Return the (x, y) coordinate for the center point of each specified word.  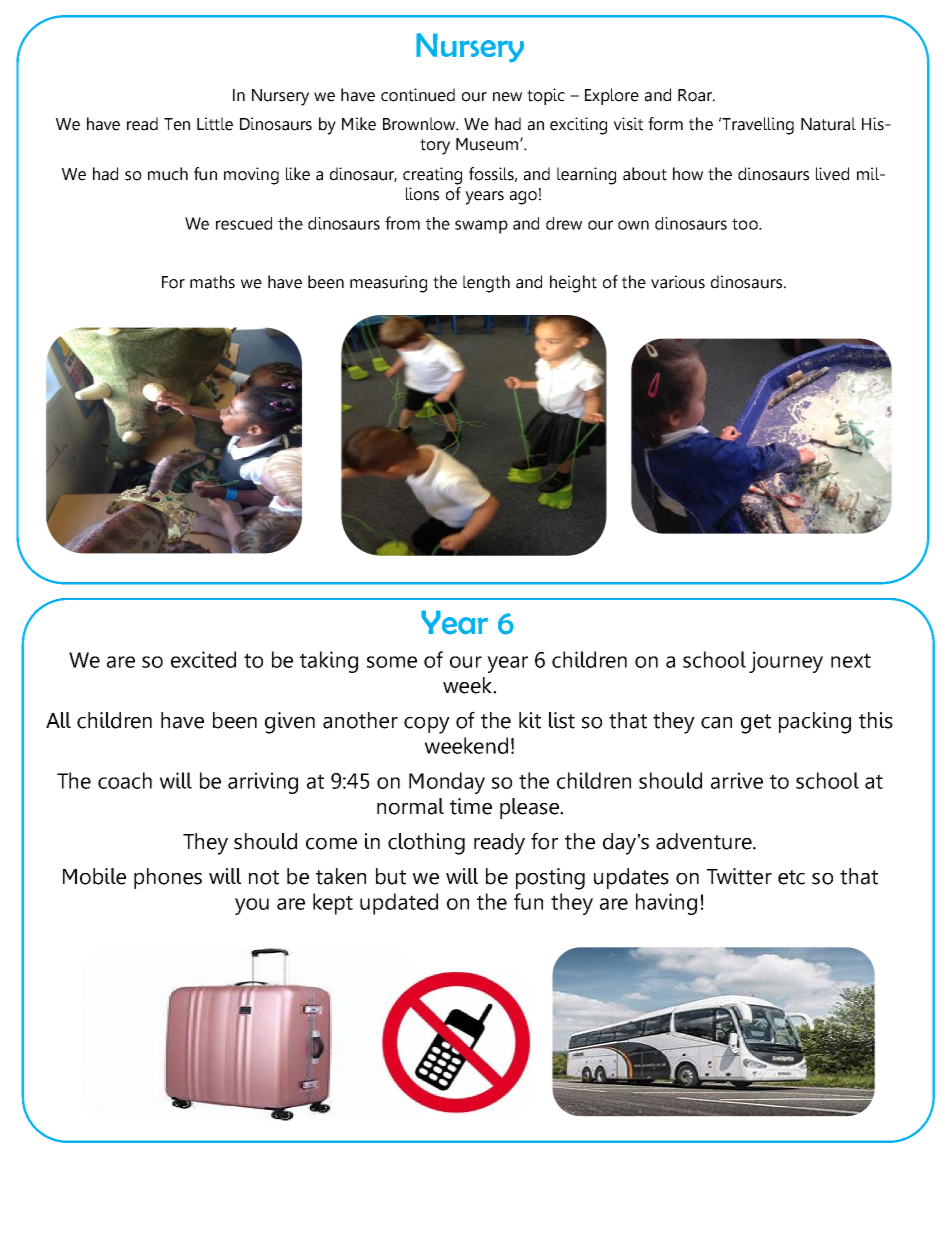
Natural (828, 124)
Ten (177, 124)
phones (168, 878)
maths (212, 282)
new (507, 97)
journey (786, 662)
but (391, 876)
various (678, 282)
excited (203, 659)
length (486, 284)
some (392, 662)
